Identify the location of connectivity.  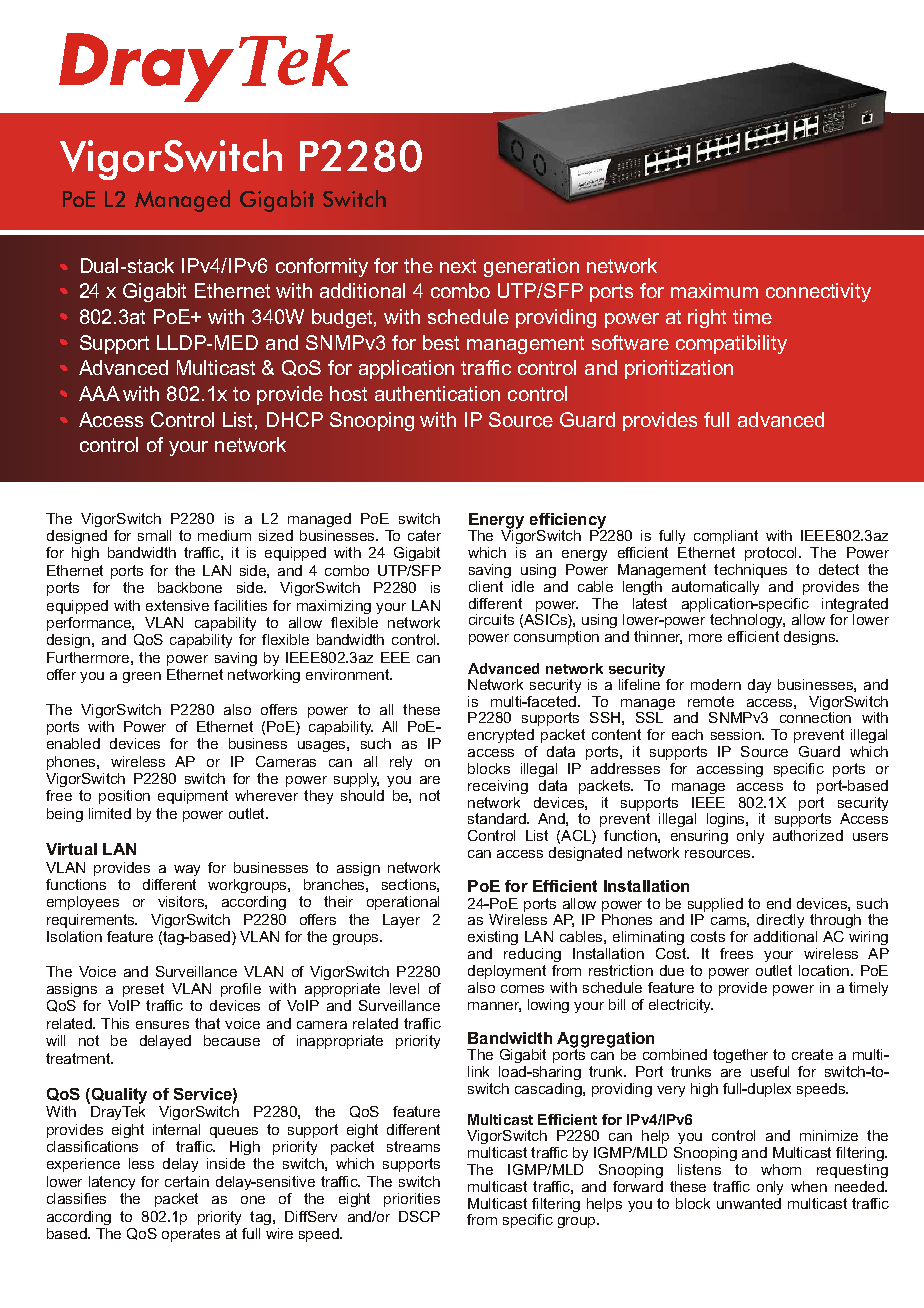
(818, 292).
